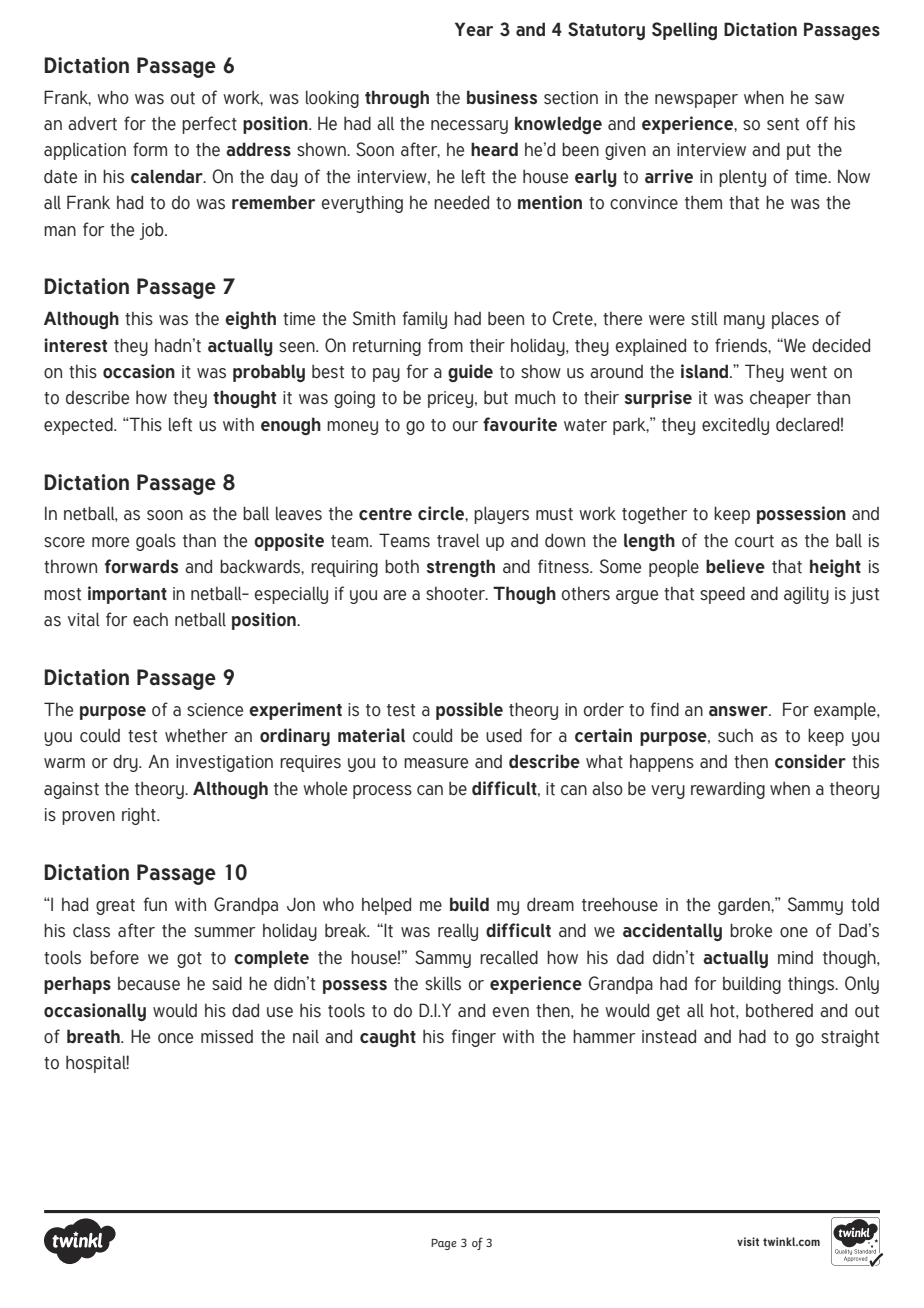  I want to click on rewarding, so click(728, 790).
